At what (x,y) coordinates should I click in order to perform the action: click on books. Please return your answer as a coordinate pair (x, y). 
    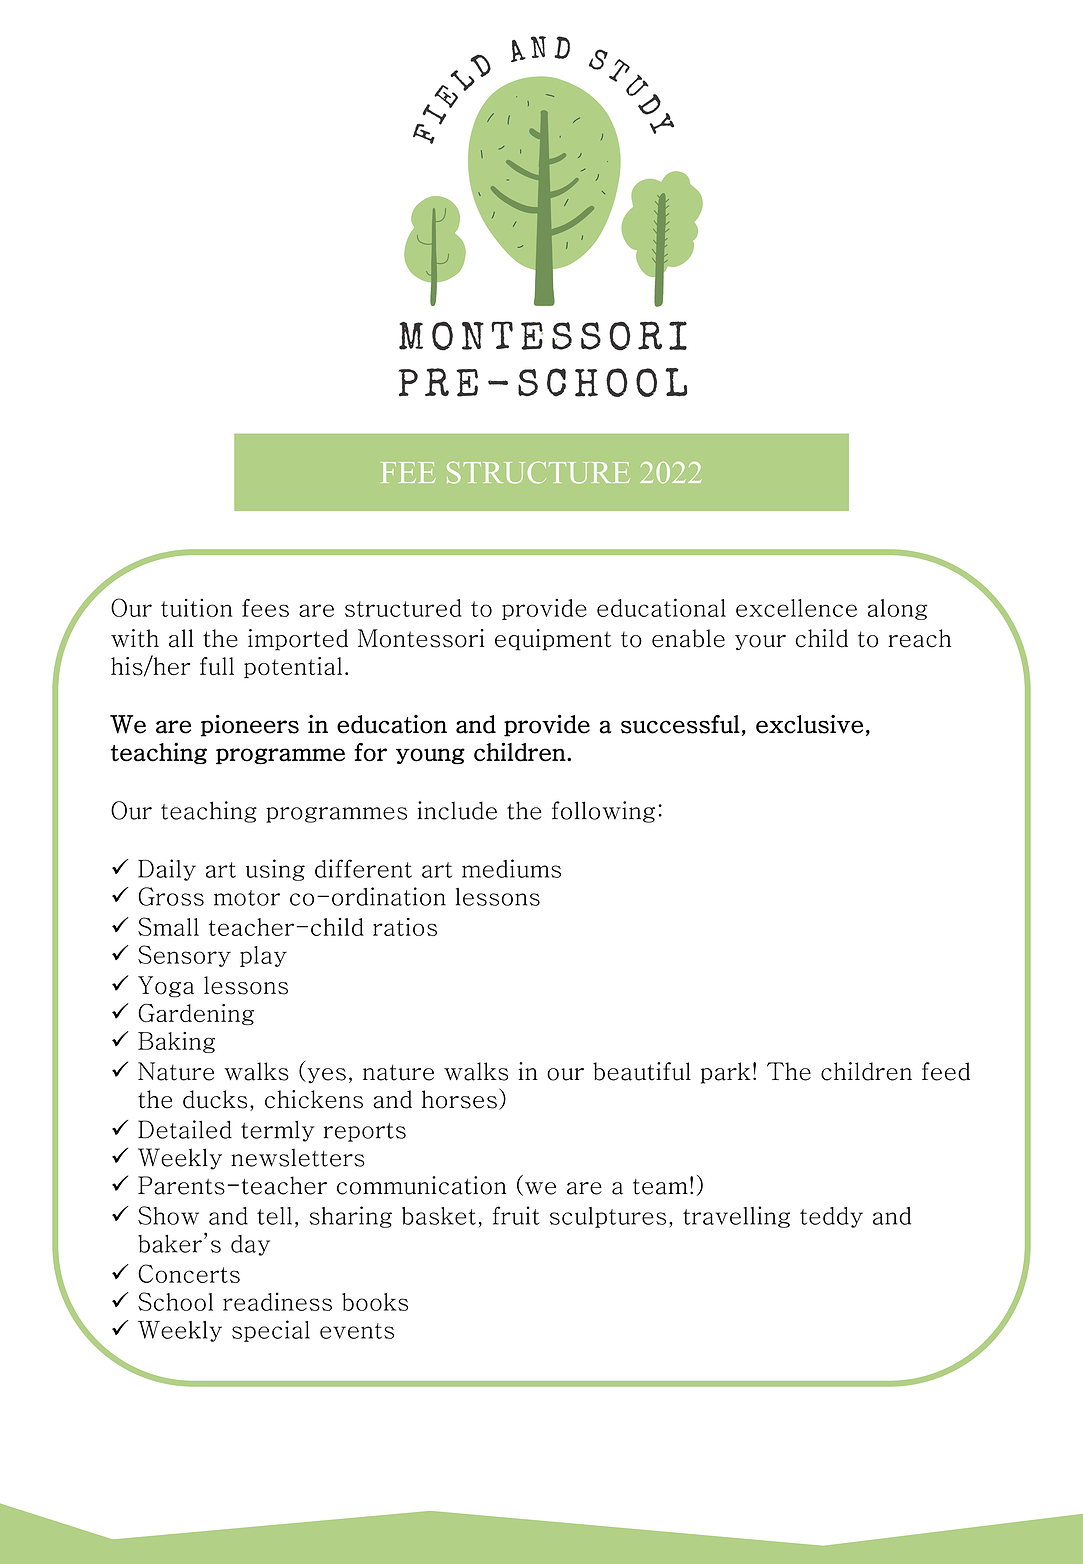
    Looking at the image, I should click on (375, 1302).
